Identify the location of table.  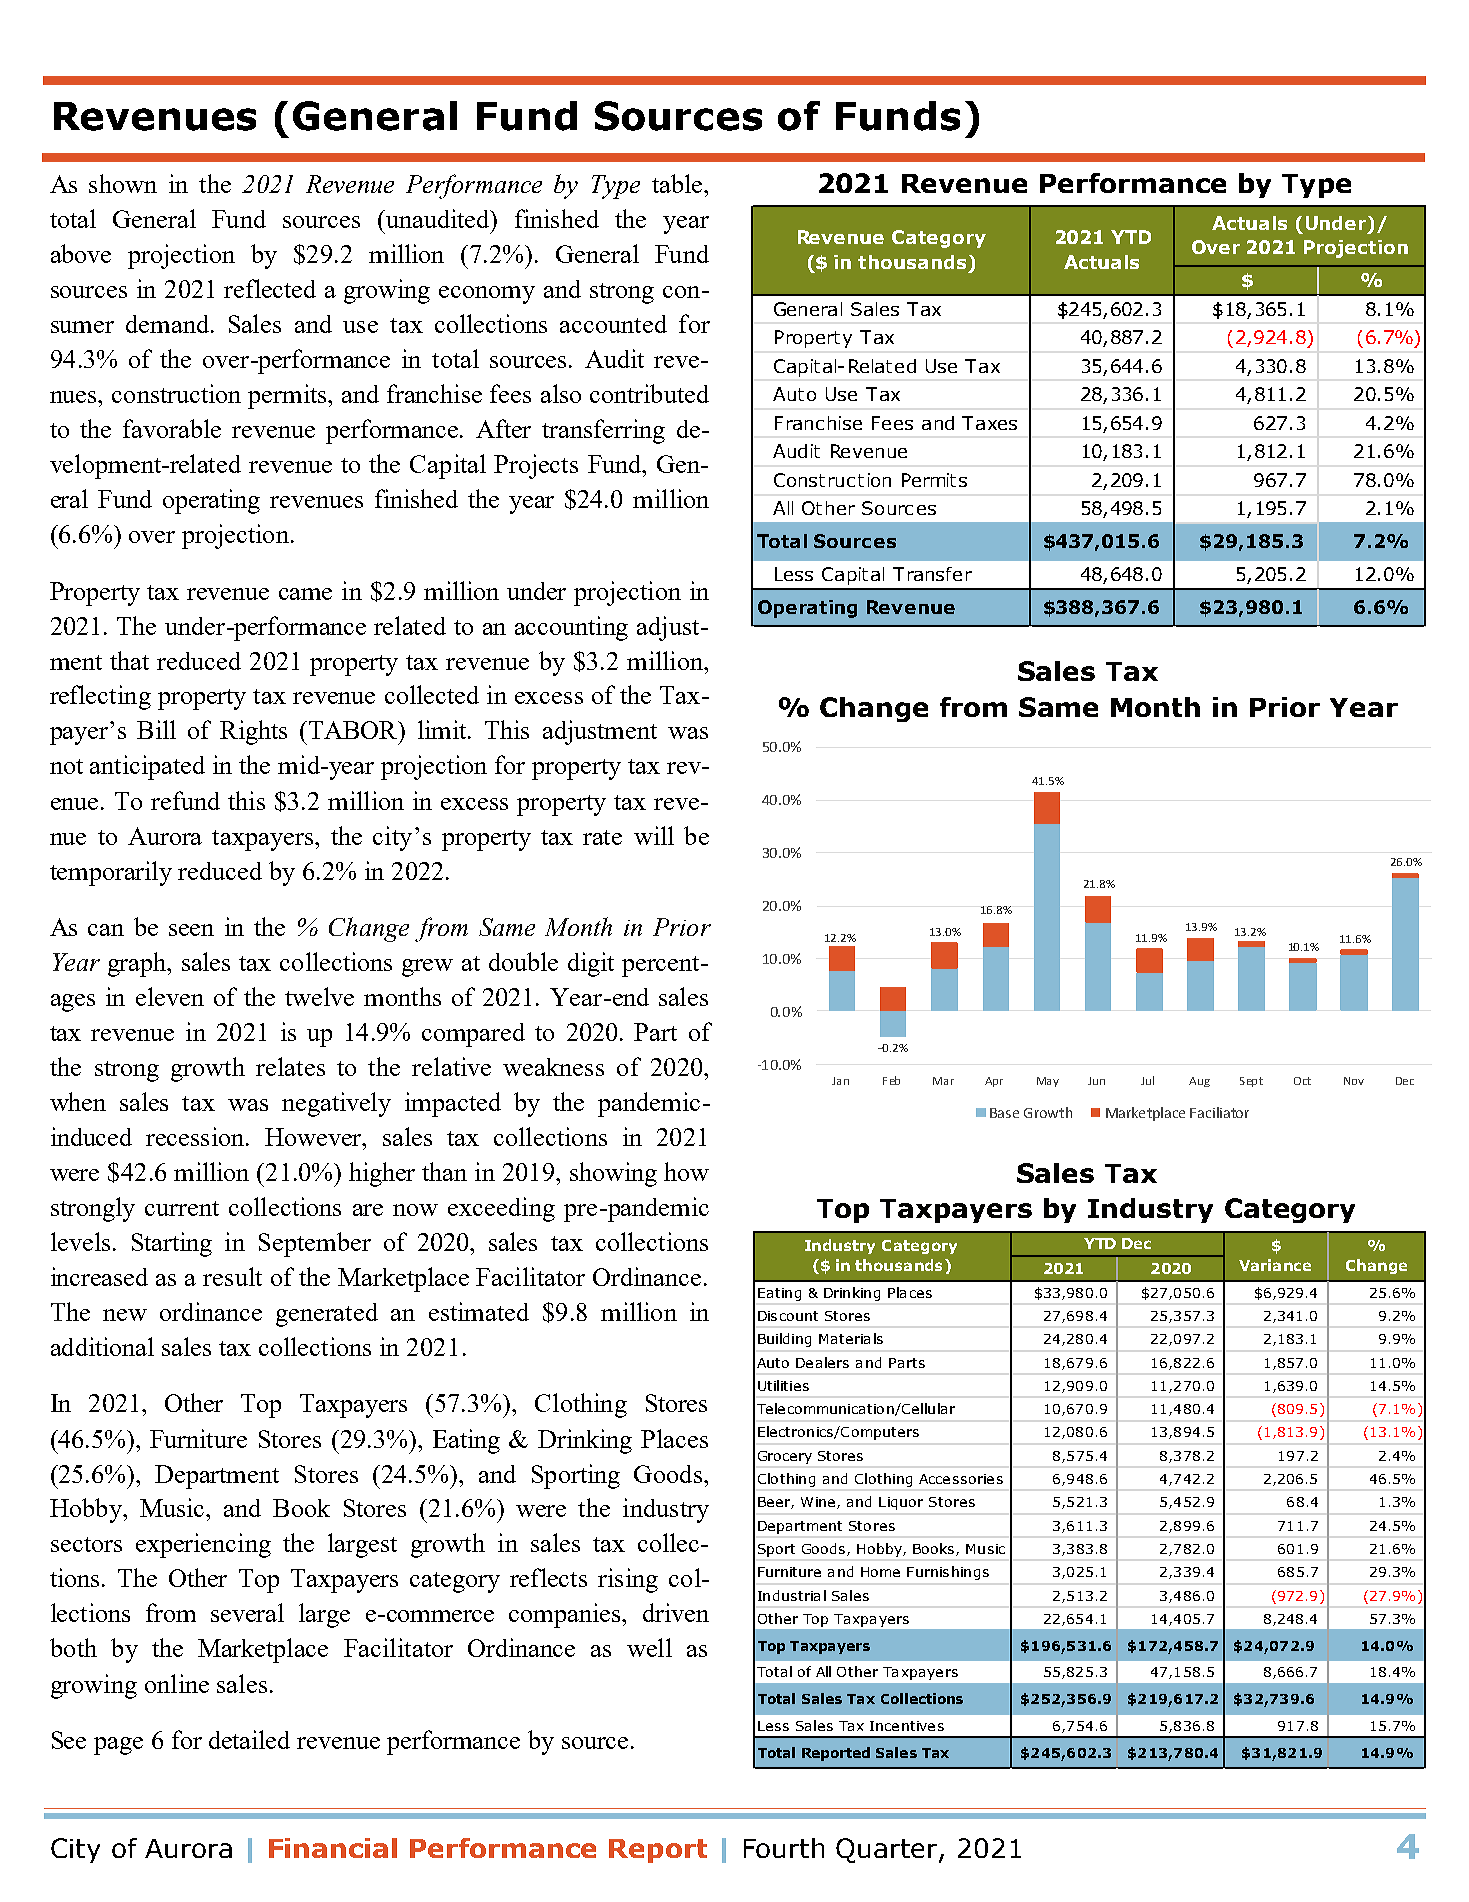
(678, 183).
